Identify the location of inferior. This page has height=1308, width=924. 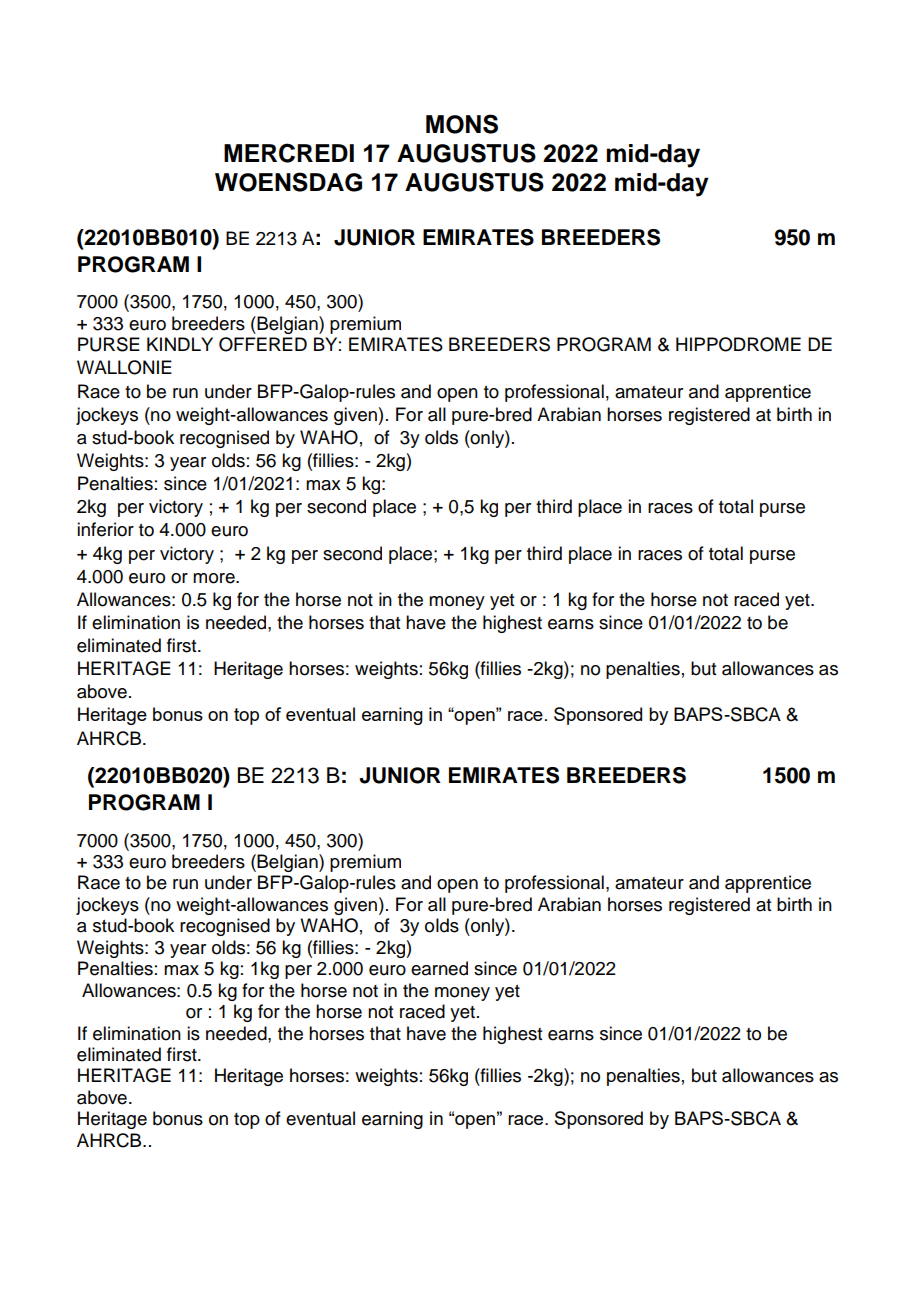
(105, 529).
